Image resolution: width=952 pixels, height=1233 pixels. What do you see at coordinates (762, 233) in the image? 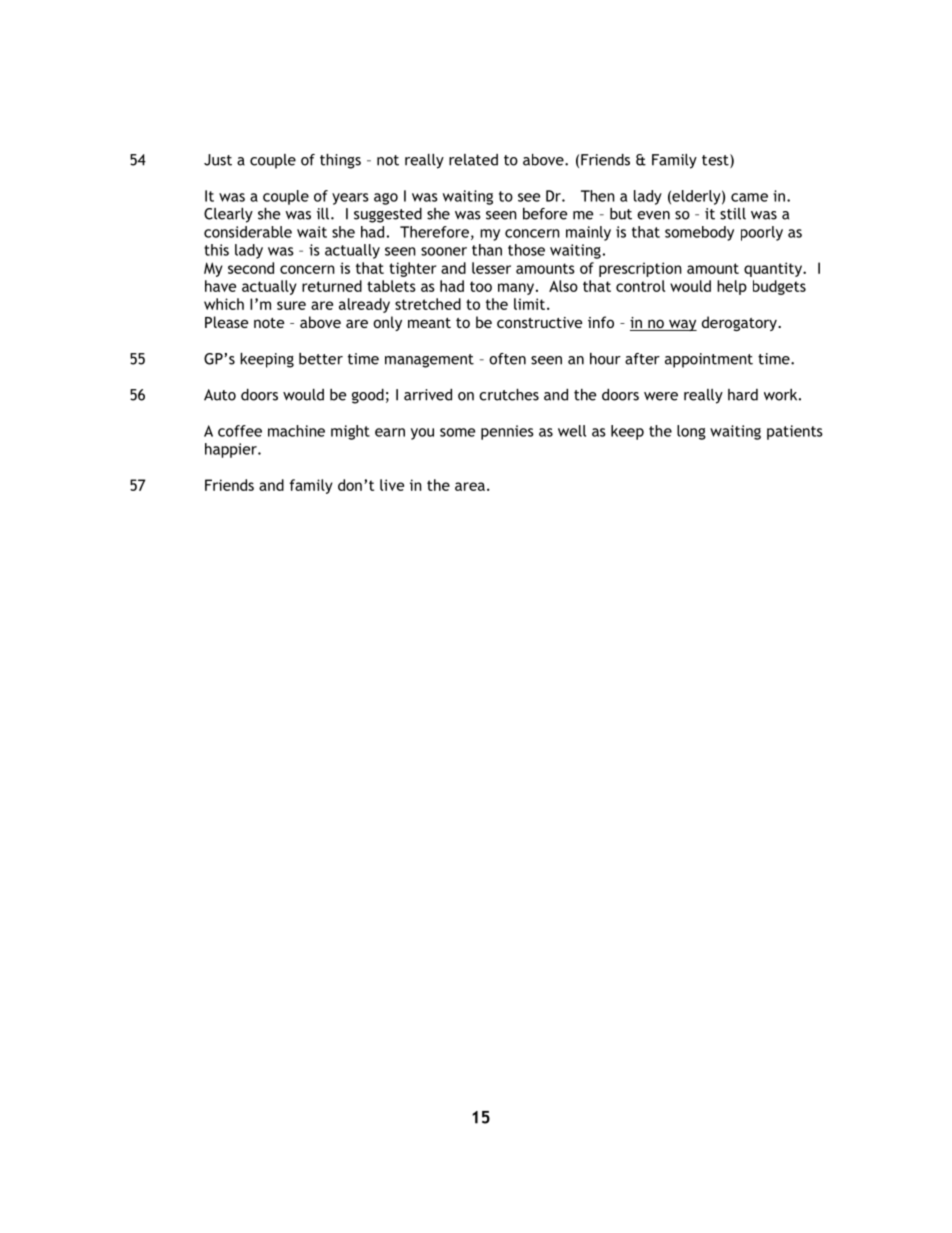
I see `poorly` at bounding box center [762, 233].
